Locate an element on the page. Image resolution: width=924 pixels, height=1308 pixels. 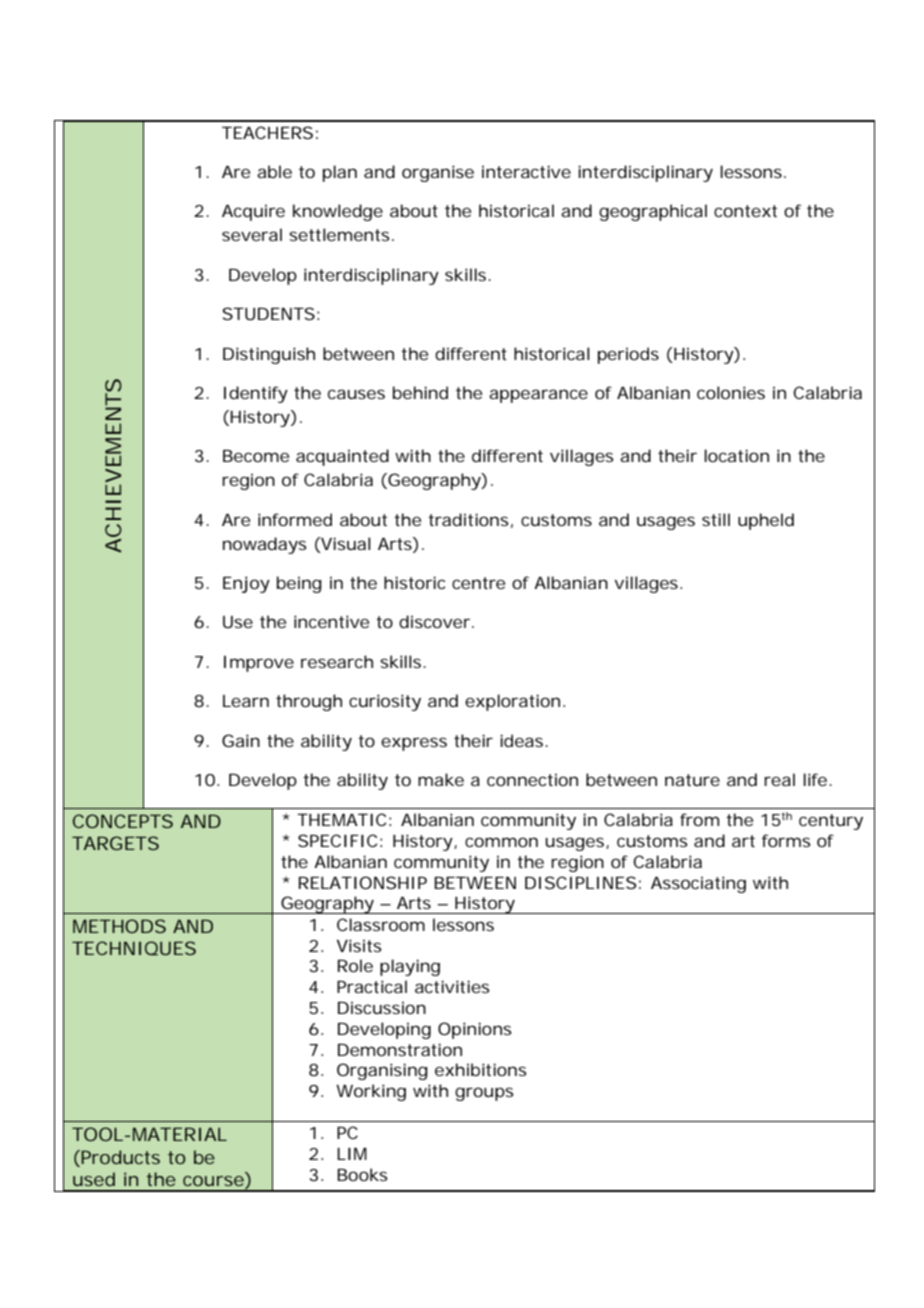
organise is located at coordinates (438, 173).
